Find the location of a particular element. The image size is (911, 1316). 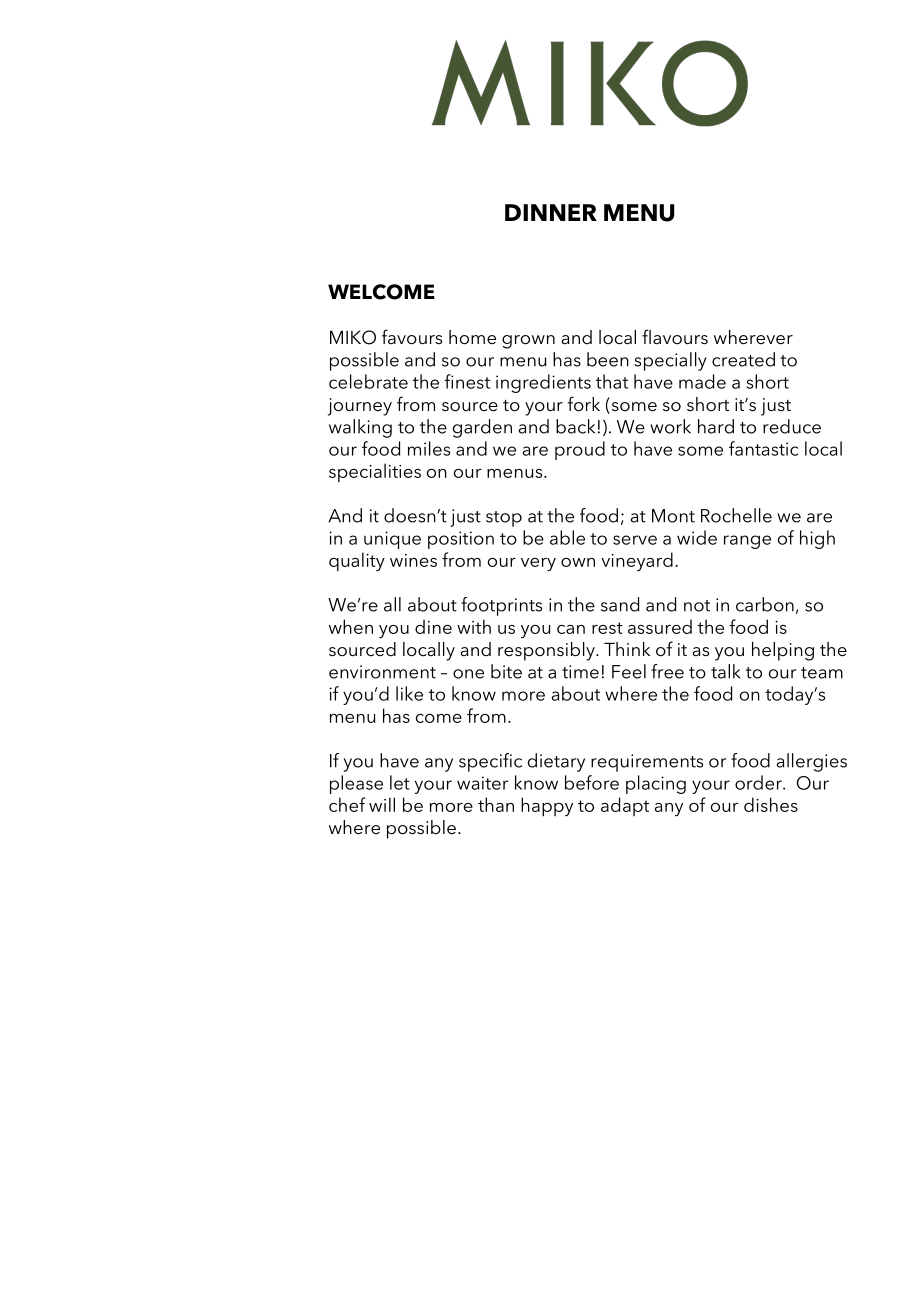

let is located at coordinates (400, 782).
